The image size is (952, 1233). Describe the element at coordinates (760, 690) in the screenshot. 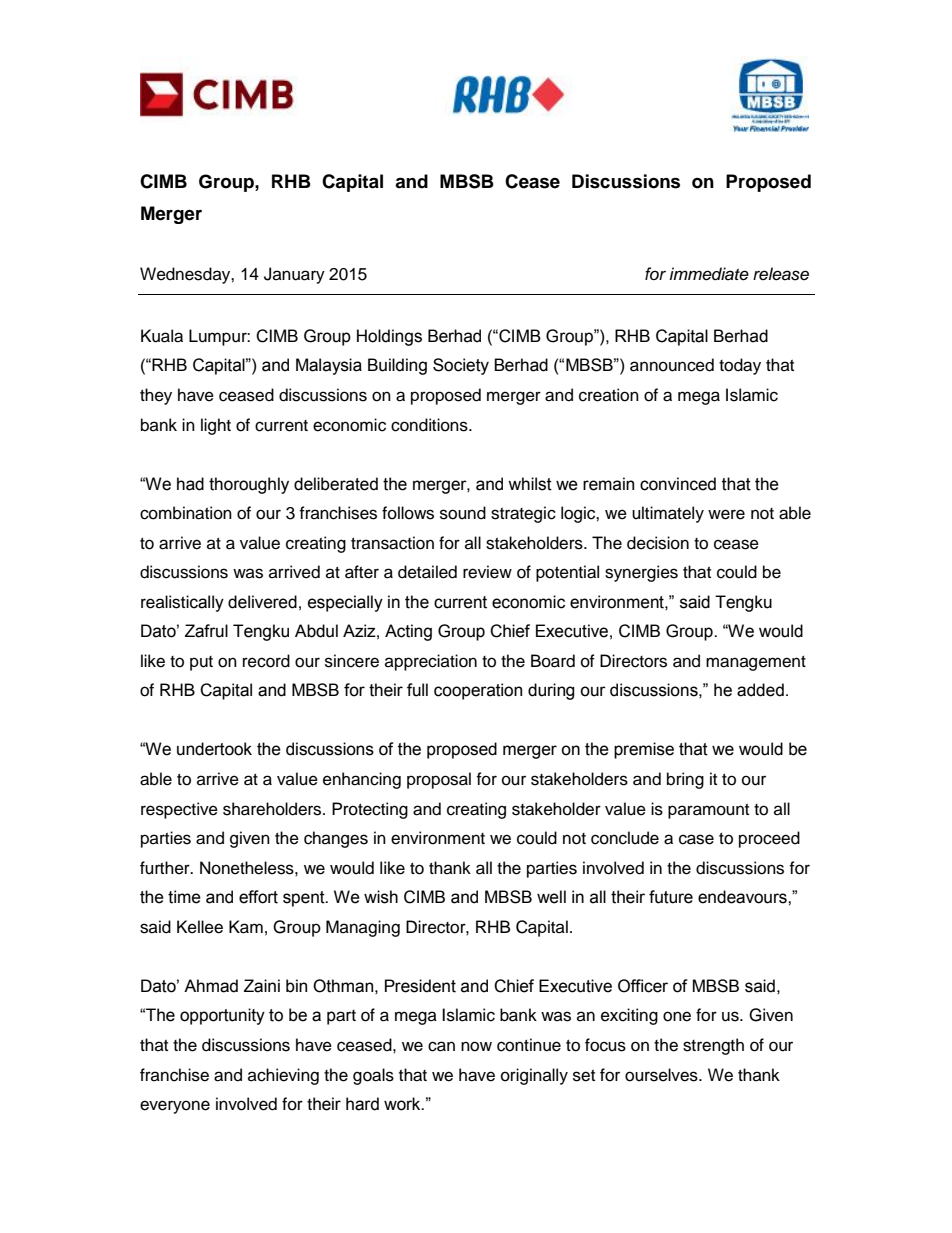

I see `added` at that location.
